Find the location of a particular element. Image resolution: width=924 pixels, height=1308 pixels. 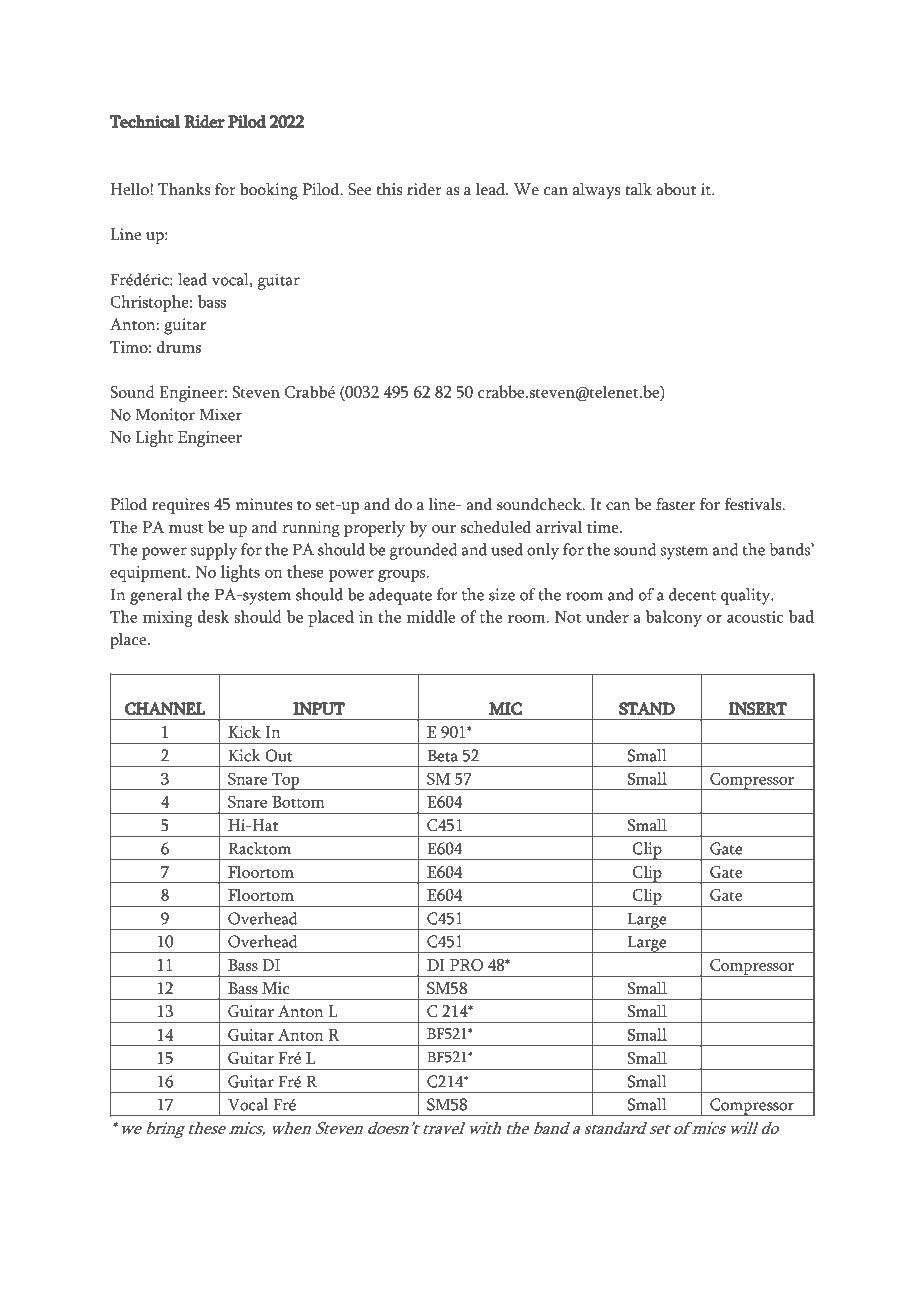

supply is located at coordinates (214, 551).
